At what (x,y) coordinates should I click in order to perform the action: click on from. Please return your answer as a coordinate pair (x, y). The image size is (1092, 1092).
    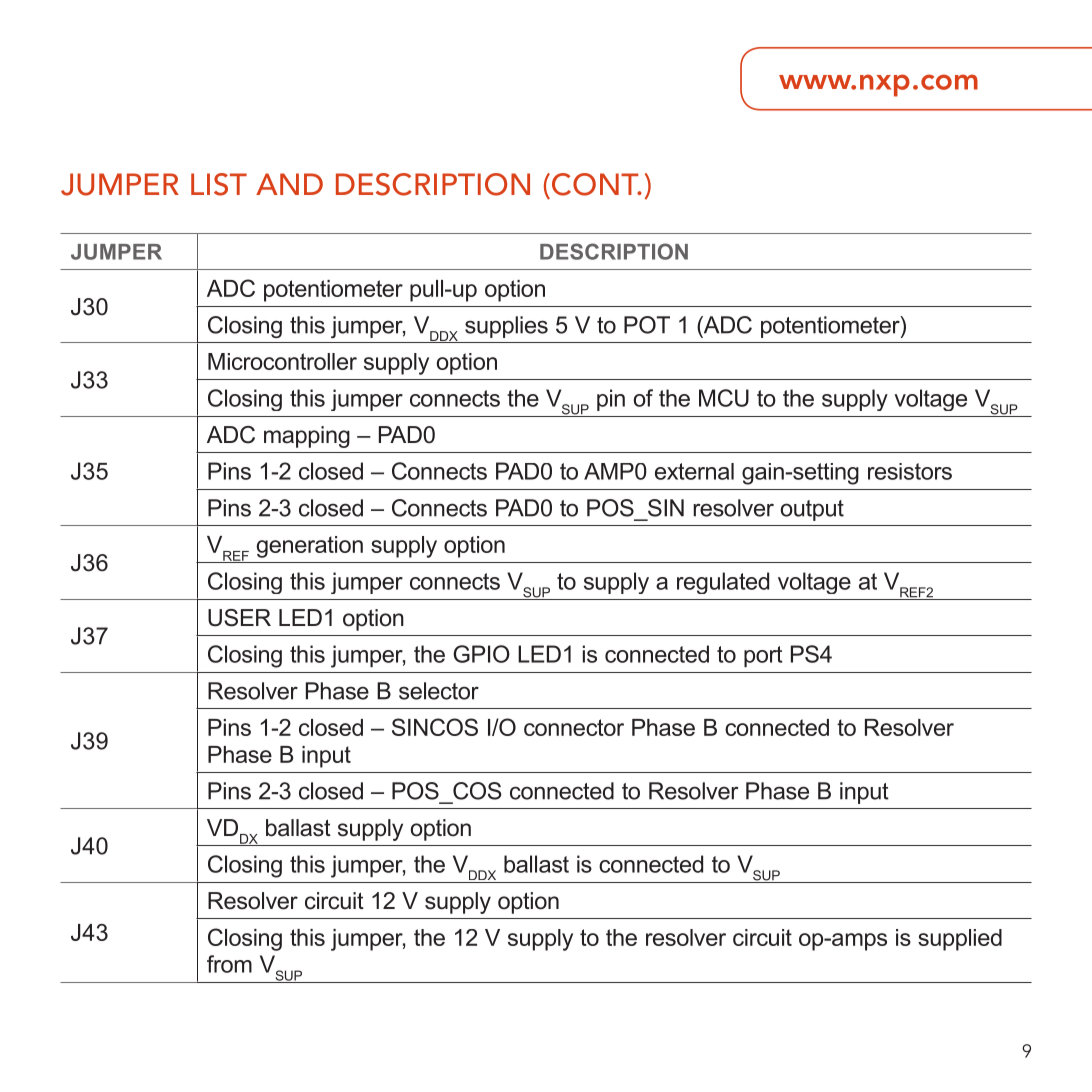
    Looking at the image, I should click on (229, 964).
